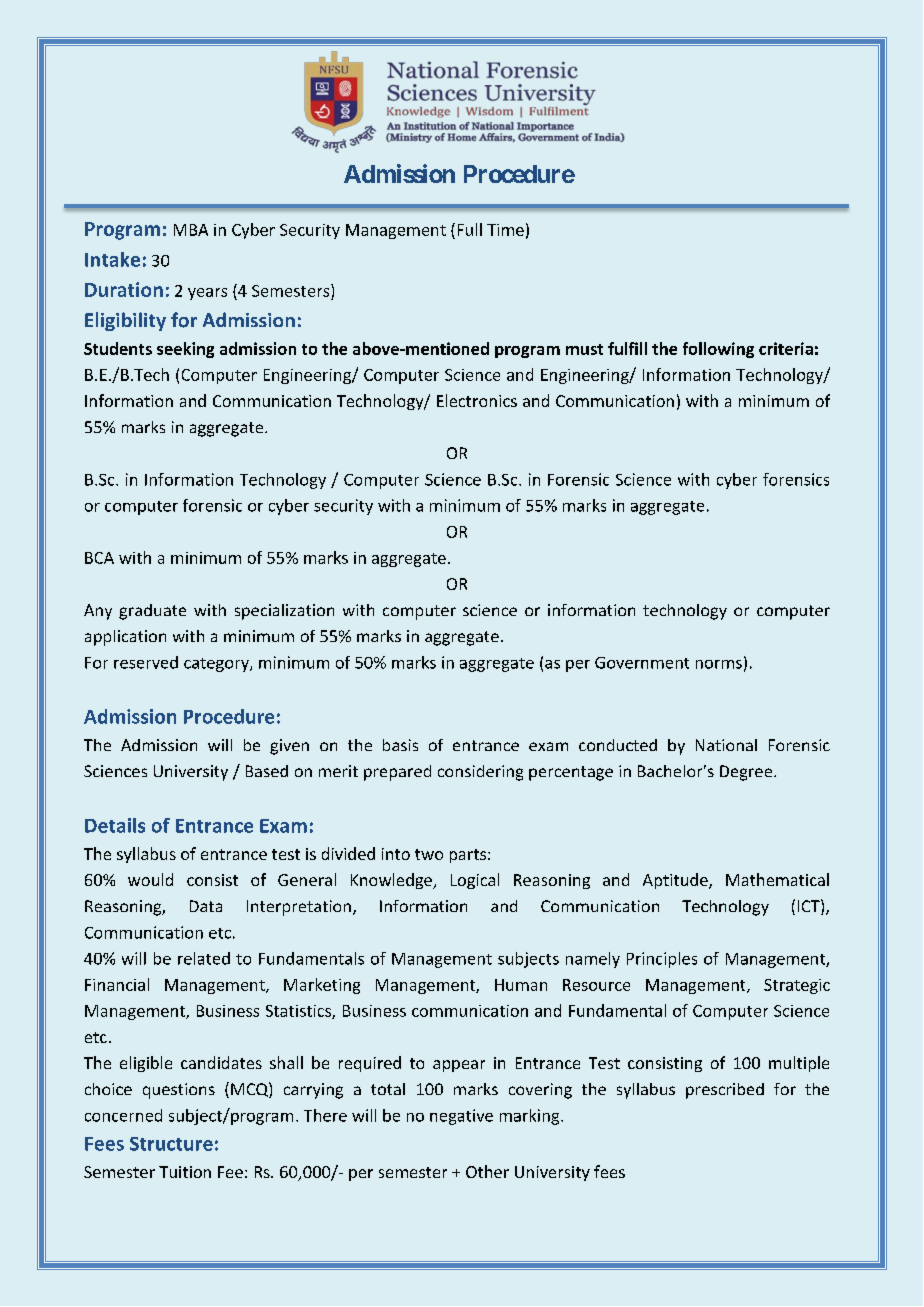  Describe the element at coordinates (191, 230) in the image. I see `MBA` at that location.
